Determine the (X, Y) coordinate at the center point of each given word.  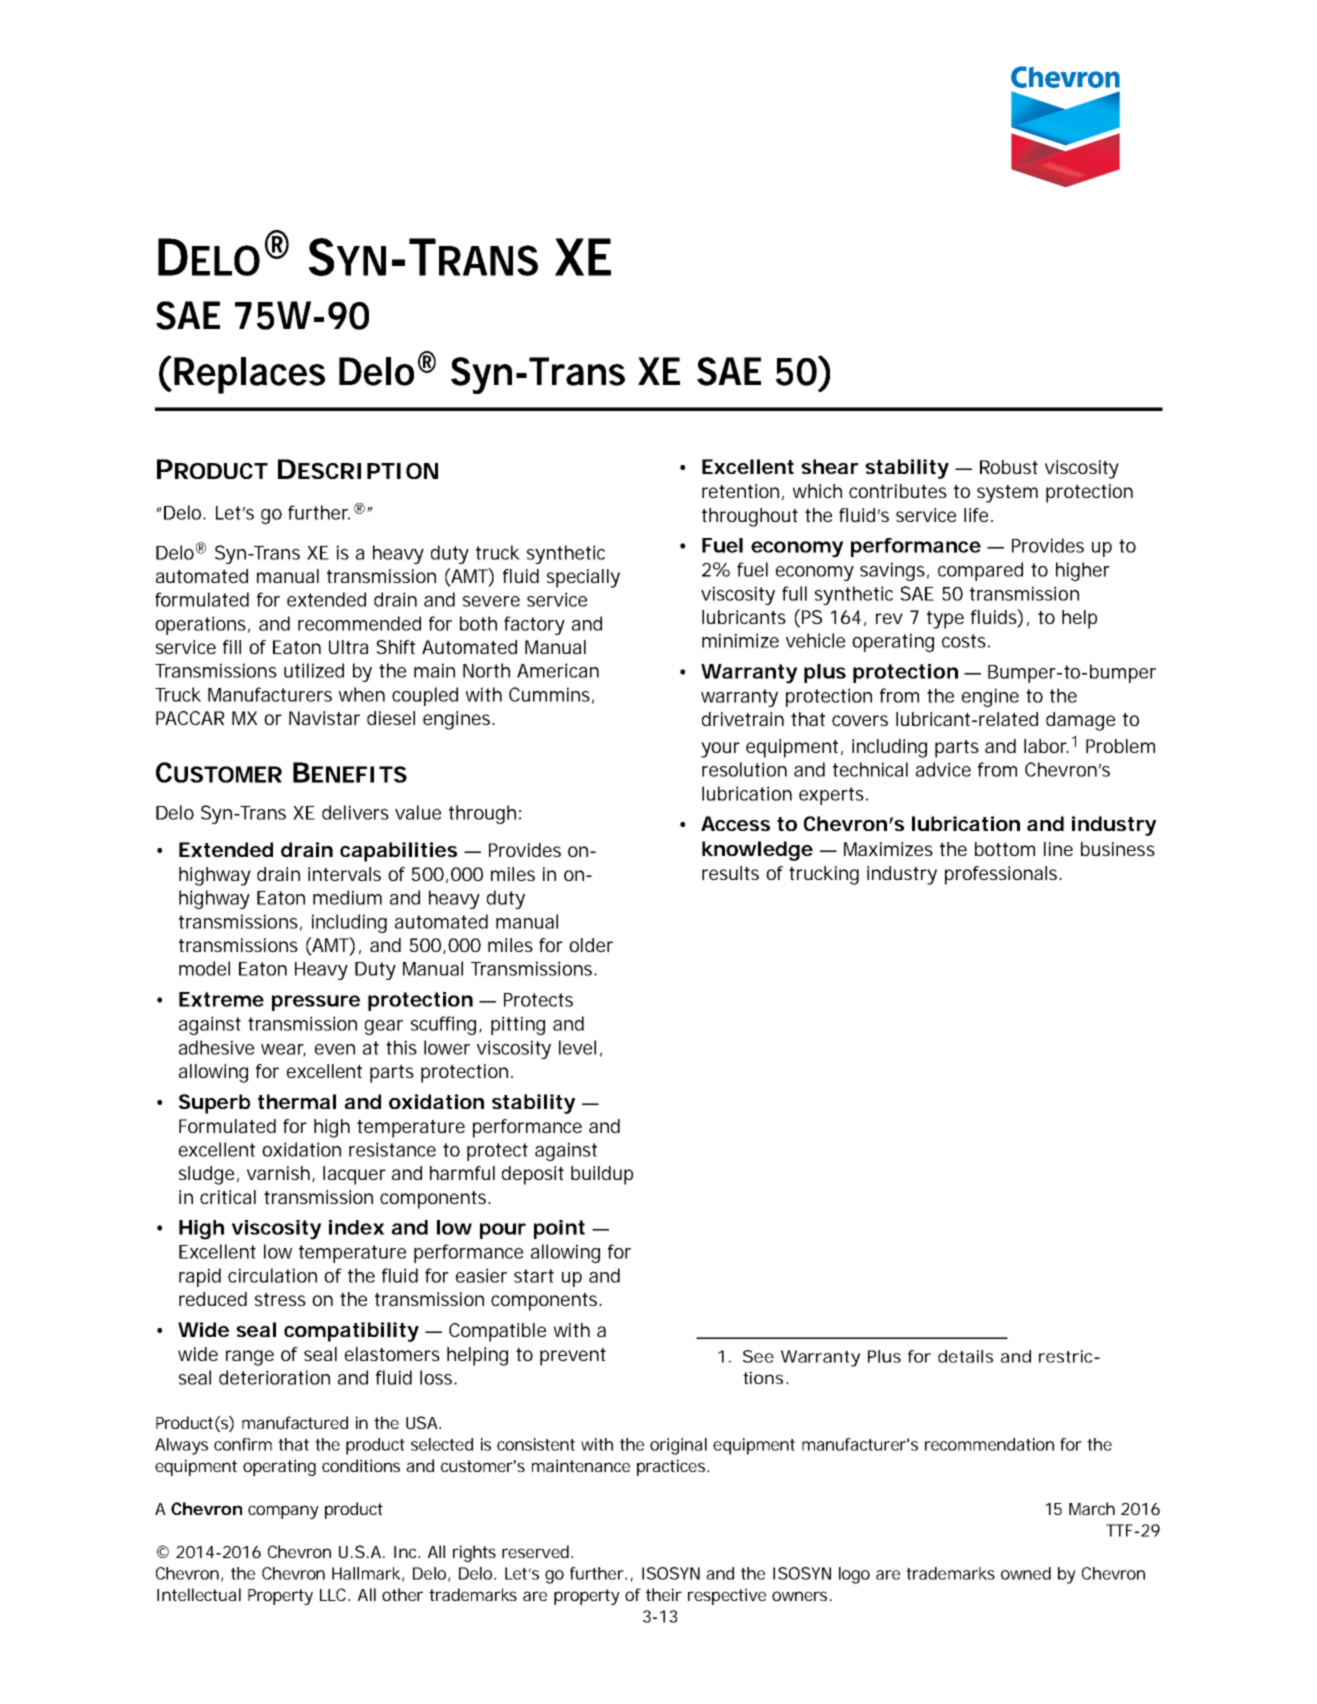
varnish (278, 1173)
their (664, 1594)
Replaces (249, 375)
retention (740, 491)
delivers (355, 812)
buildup (602, 1175)
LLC (335, 1594)
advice (943, 769)
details (965, 1356)
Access (735, 823)
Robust (1009, 467)
